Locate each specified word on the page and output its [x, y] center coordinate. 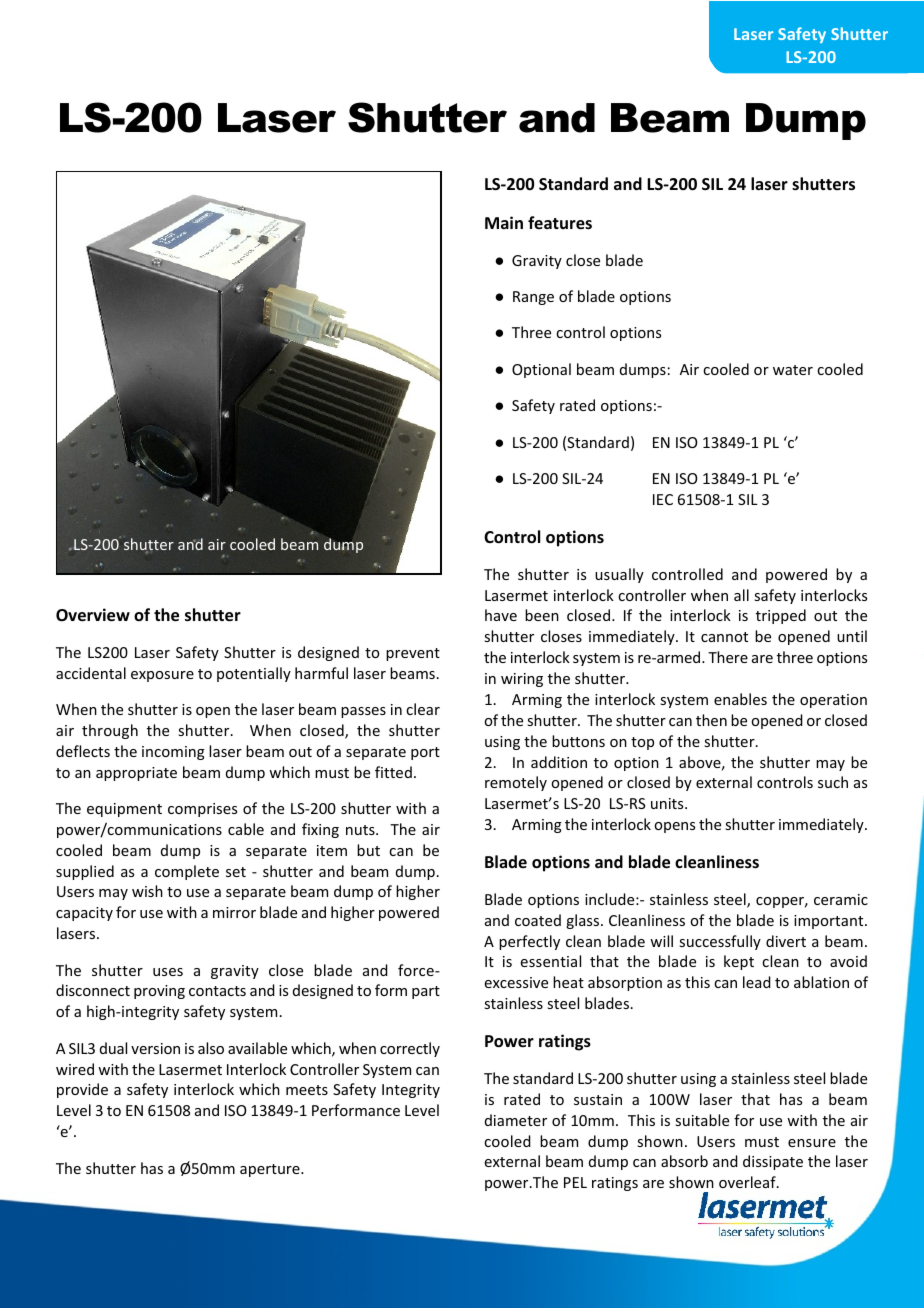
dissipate [773, 1162]
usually [619, 575]
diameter [516, 1120]
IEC [663, 499]
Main [504, 222]
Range [533, 298]
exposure [162, 676]
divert [786, 941]
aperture [271, 1170]
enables [740, 699]
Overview [93, 615]
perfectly [529, 942]
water [793, 370]
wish [147, 891]
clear [423, 709]
